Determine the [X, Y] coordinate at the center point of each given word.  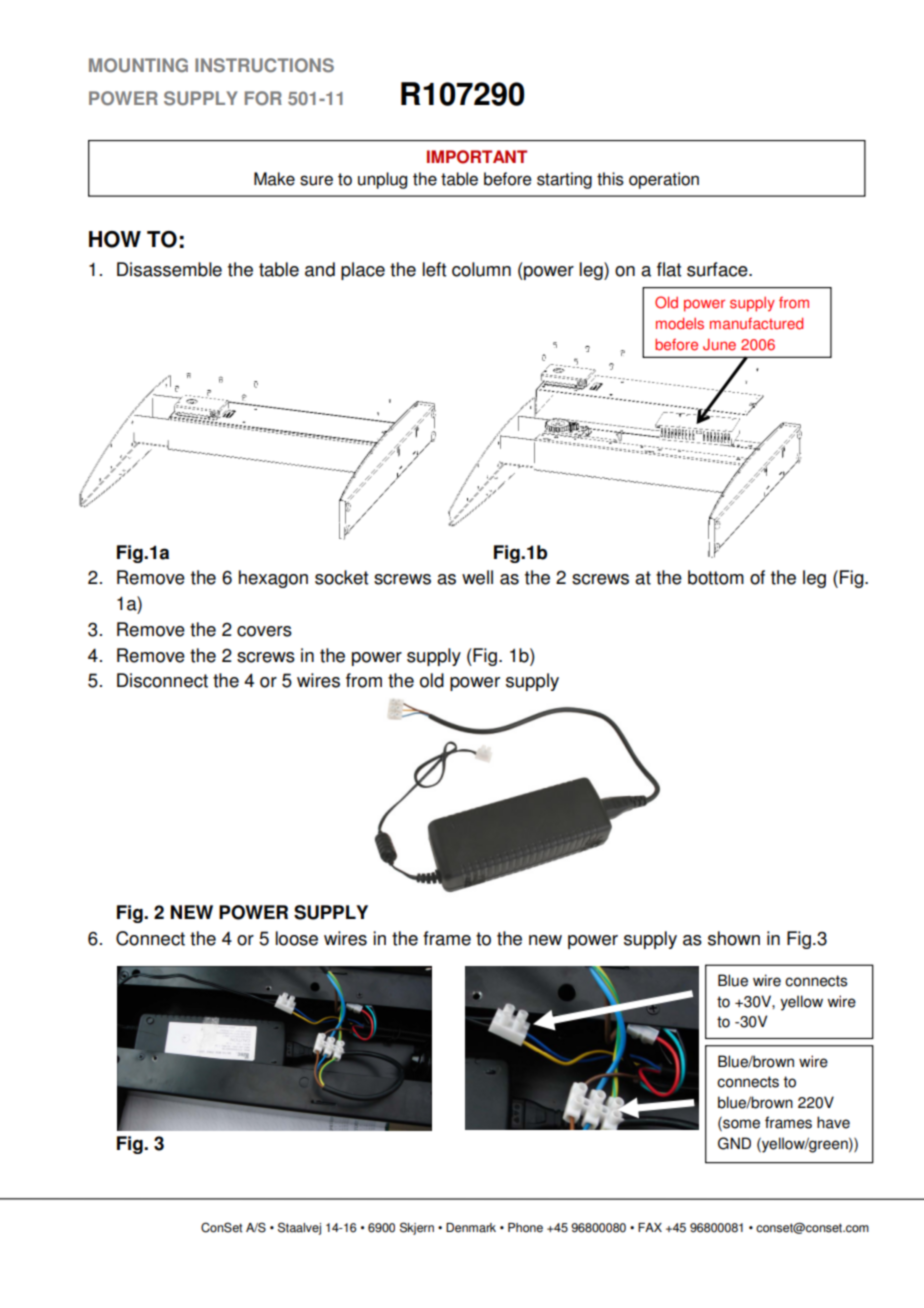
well [477, 577]
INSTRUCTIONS [264, 65]
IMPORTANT [477, 157]
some [740, 1124]
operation [664, 180]
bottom [716, 577]
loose [297, 938]
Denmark [471, 1228]
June [719, 344]
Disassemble [169, 269]
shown [734, 938]
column [481, 269]
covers [264, 631]
